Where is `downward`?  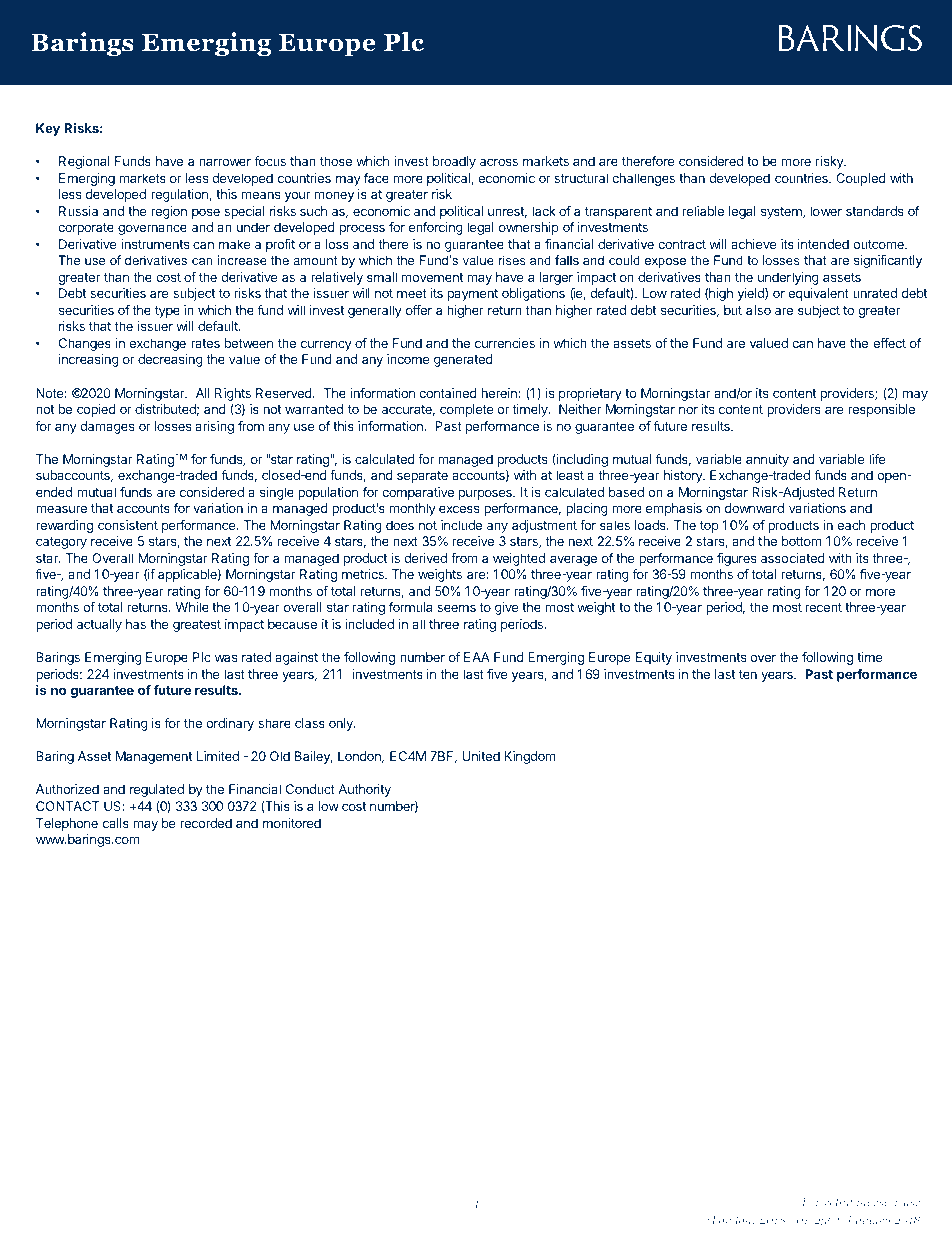 downward is located at coordinates (754, 508).
